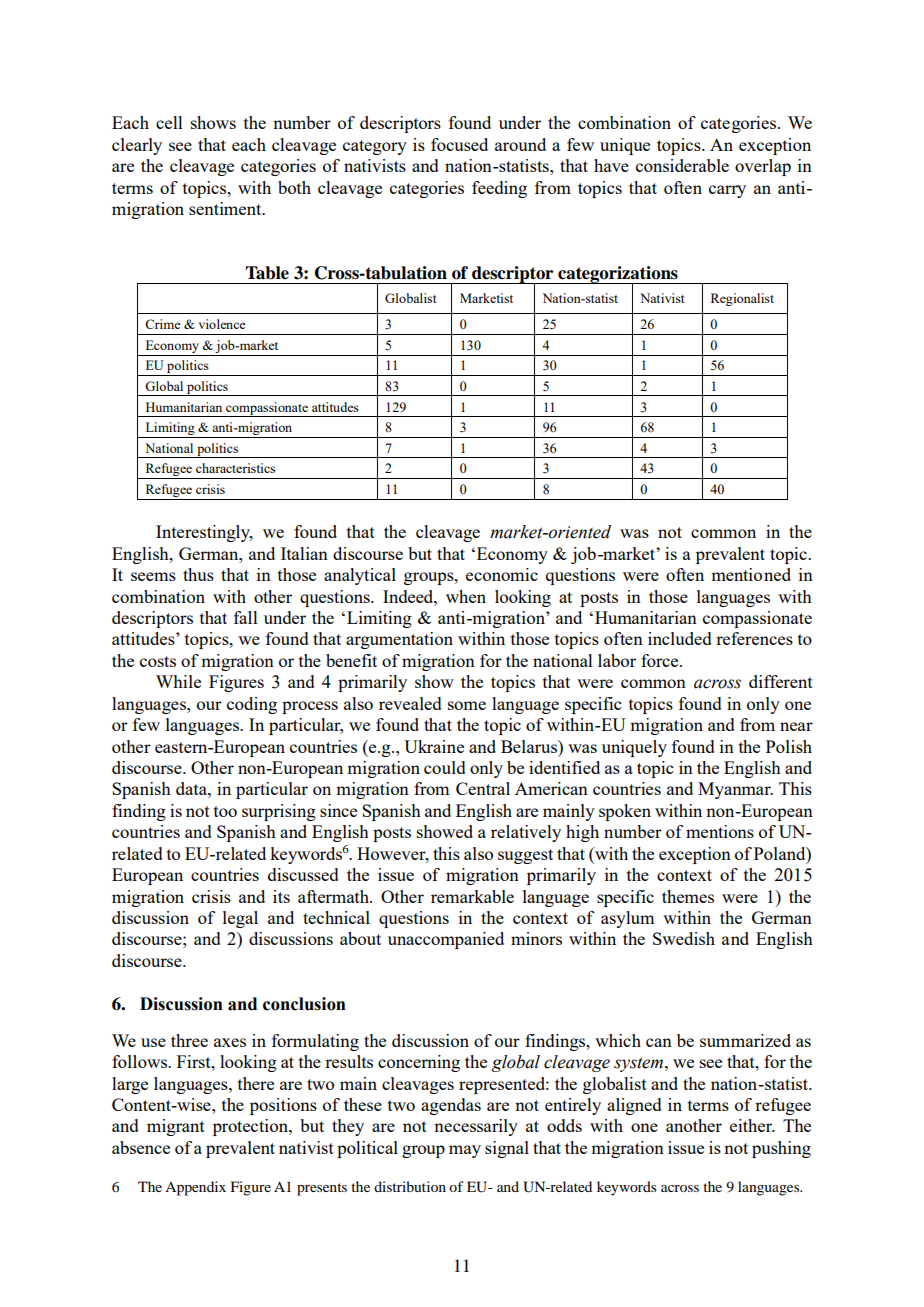 This page has height=1307, width=924. I want to click on either, so click(752, 1125).
